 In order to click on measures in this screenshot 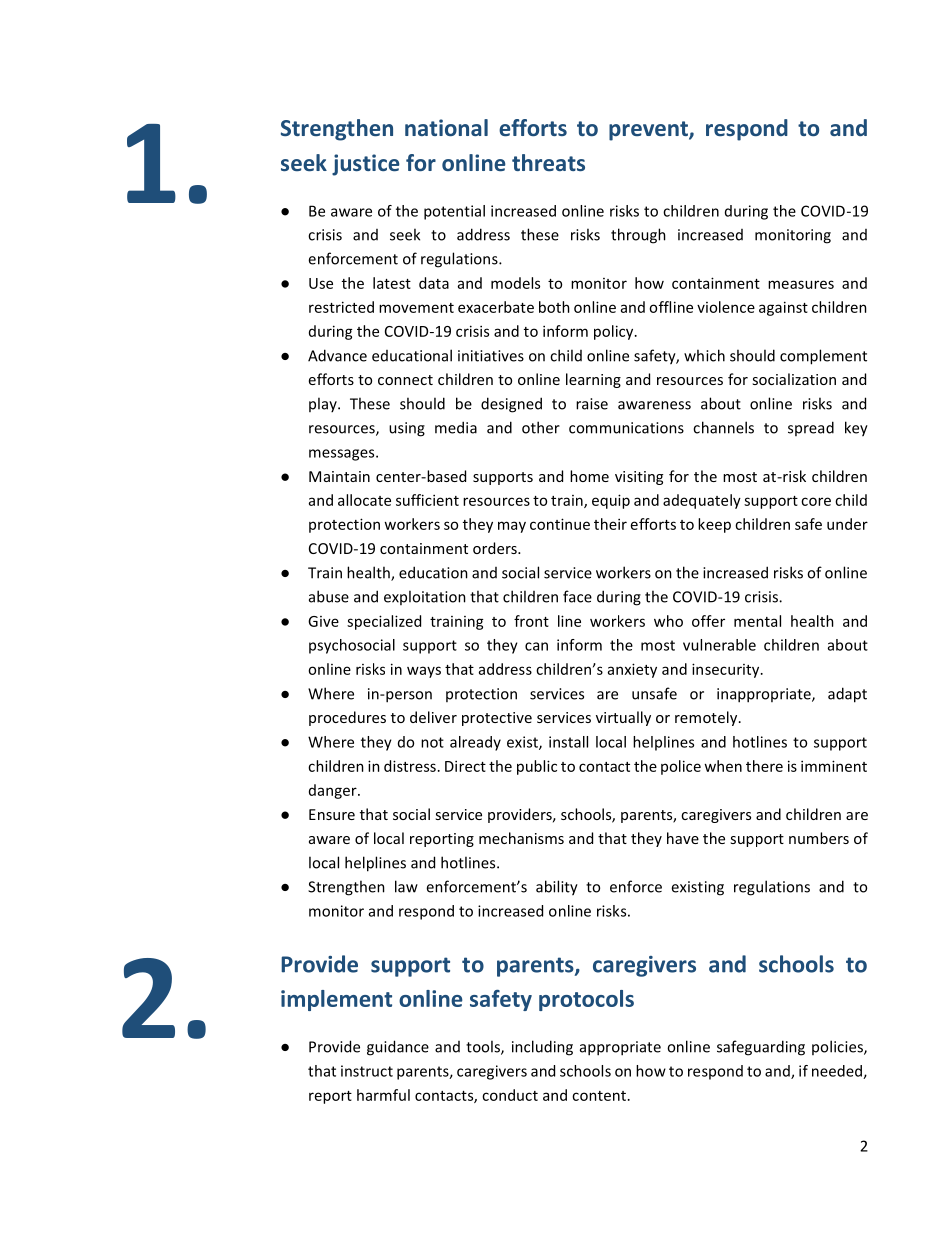, I will do `click(801, 284)`.
